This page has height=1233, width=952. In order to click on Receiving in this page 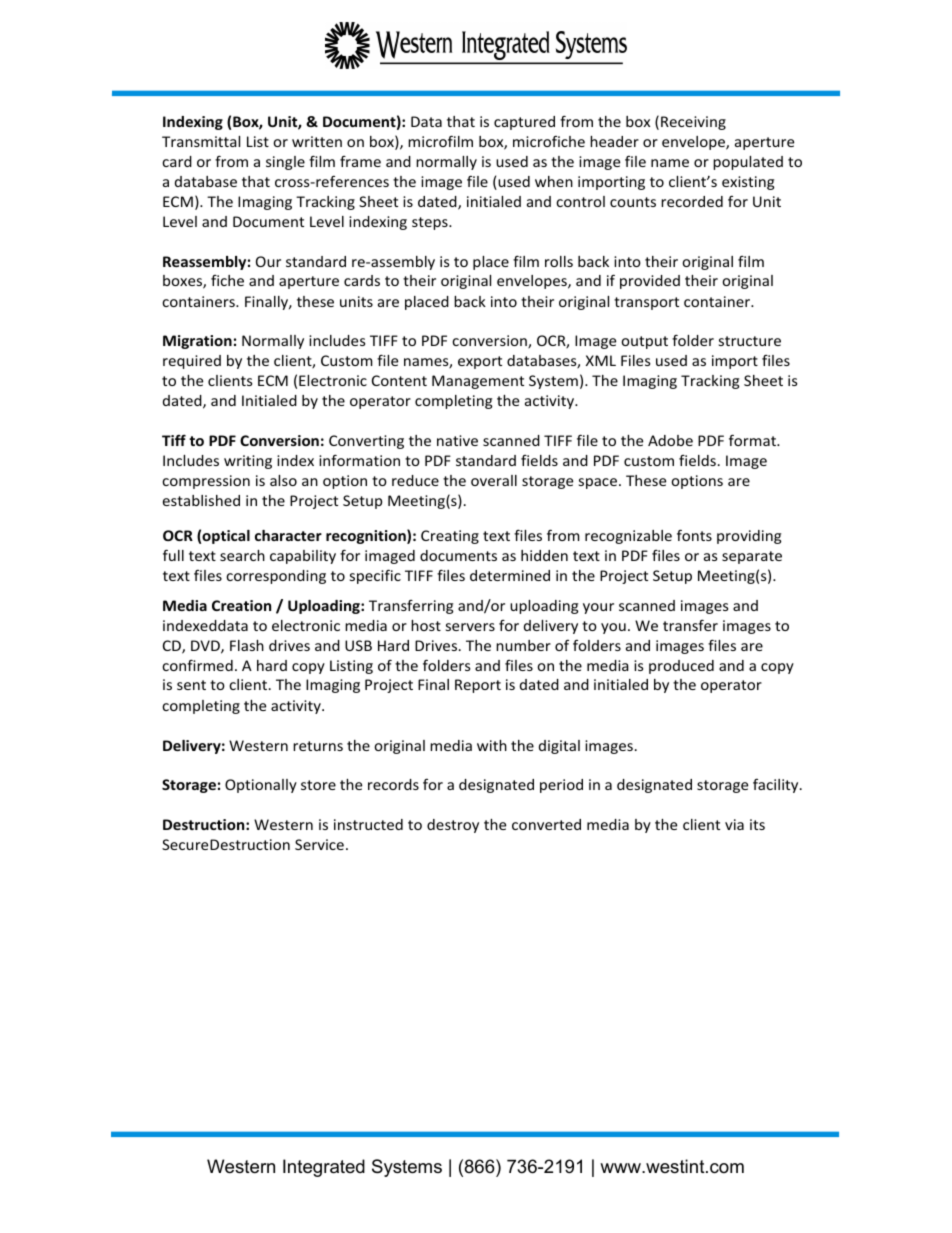, I will do `click(693, 123)`.
